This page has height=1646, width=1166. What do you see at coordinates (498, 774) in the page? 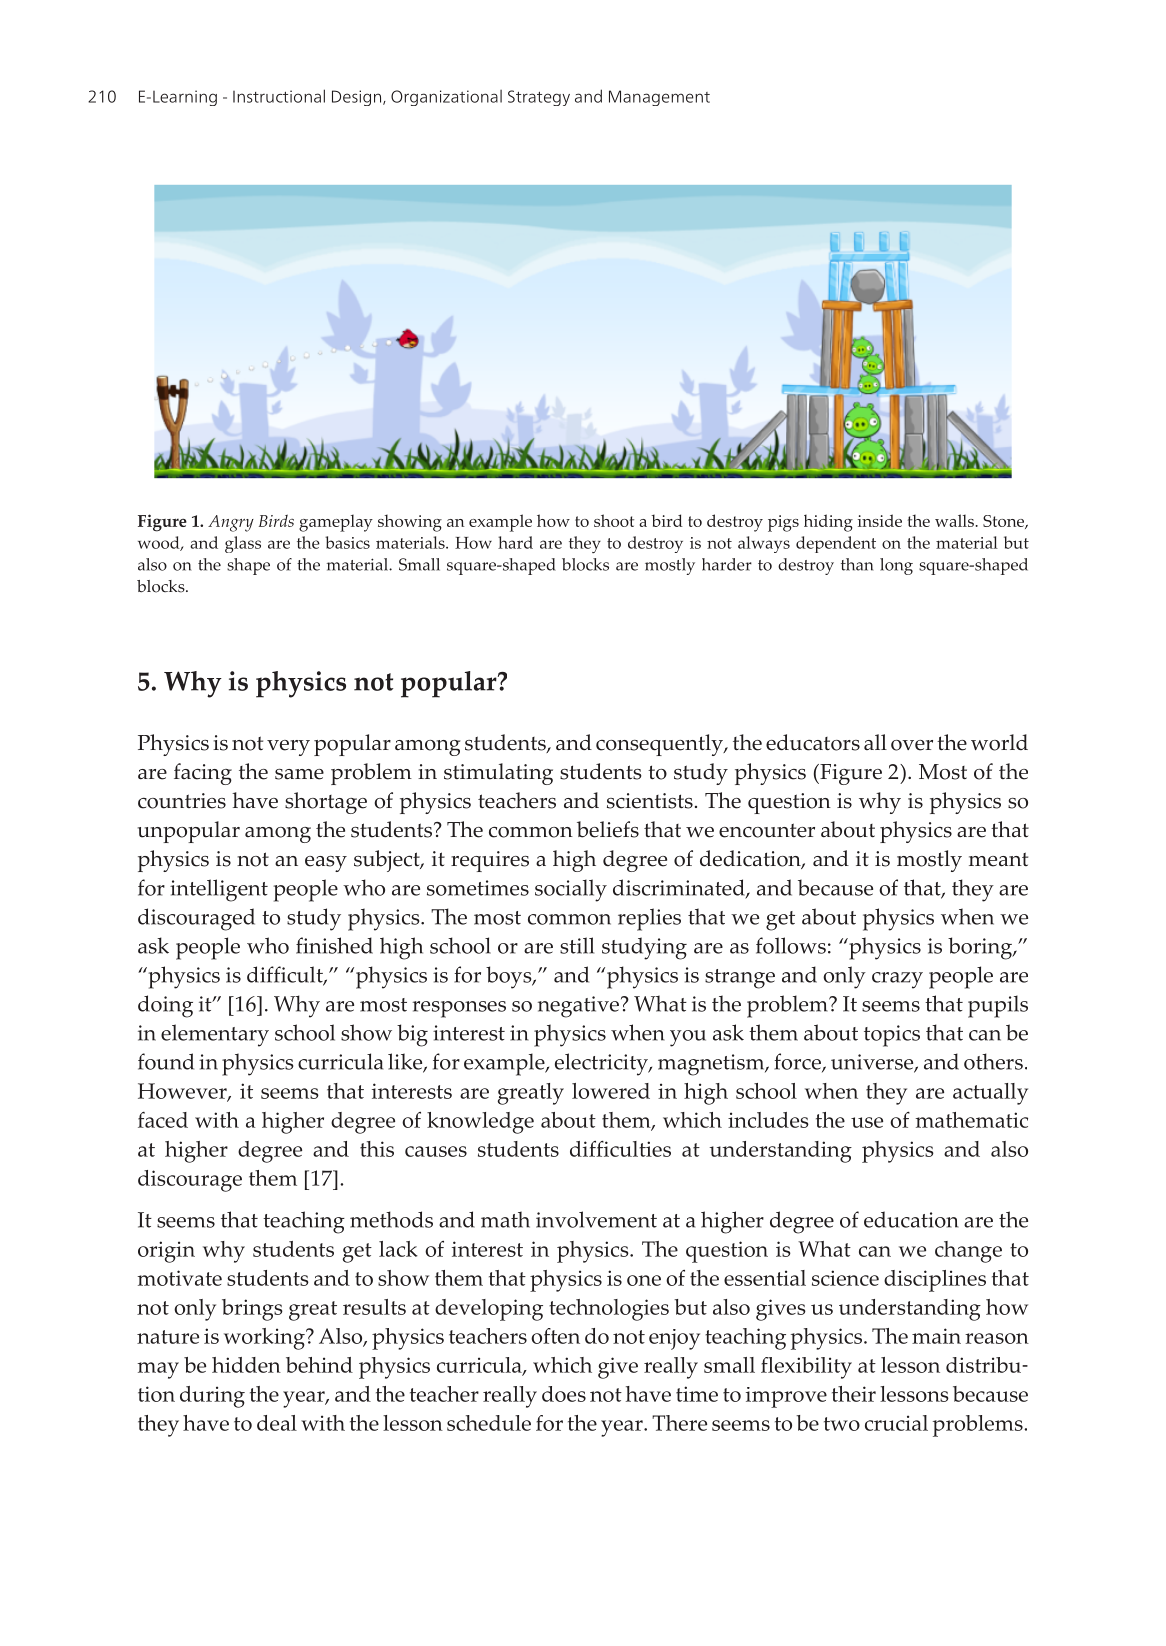
I see `stimulating` at bounding box center [498, 774].
